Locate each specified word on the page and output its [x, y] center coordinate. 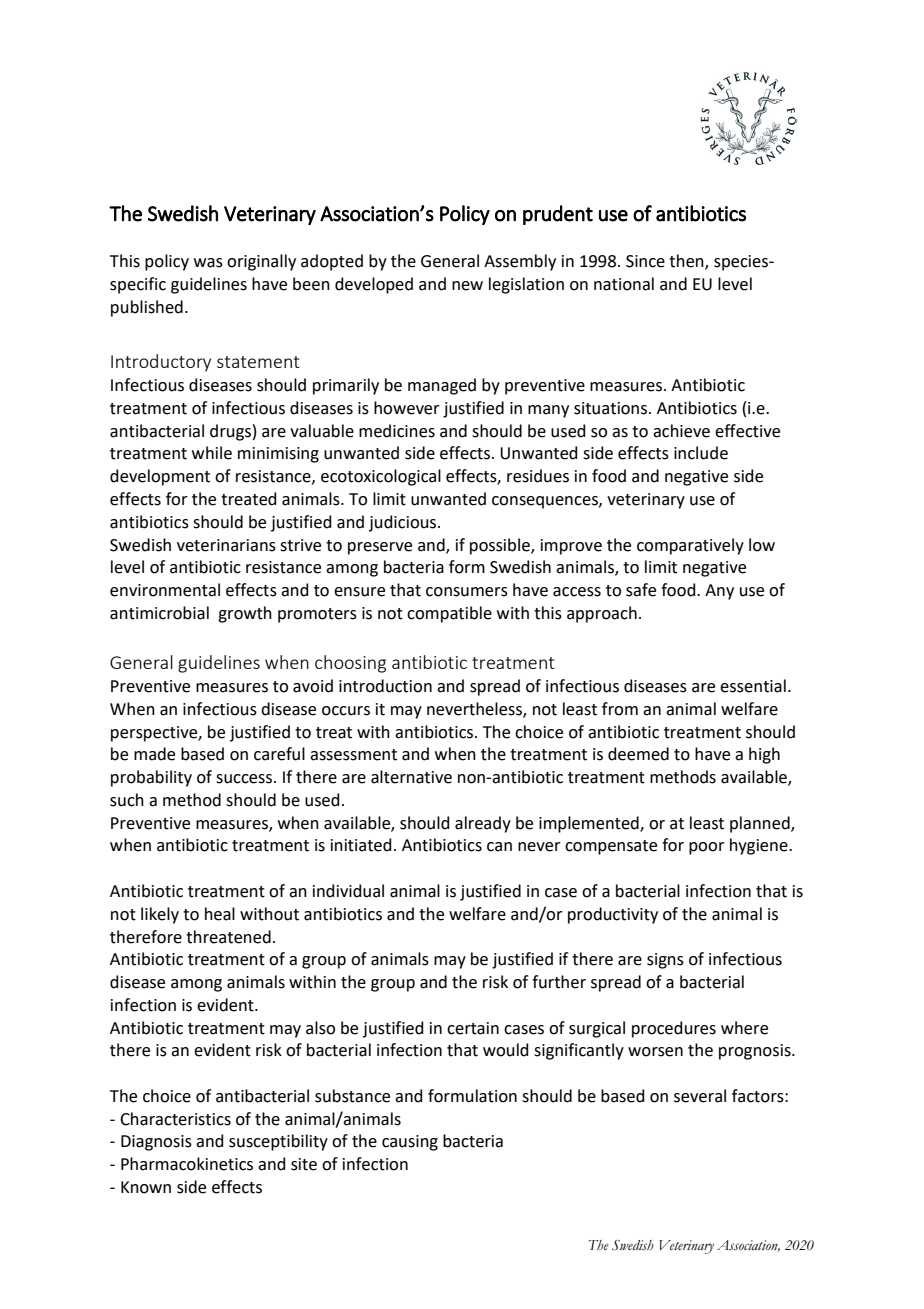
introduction [385, 686]
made [154, 754]
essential [753, 686]
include [701, 453]
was [208, 263]
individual [348, 891]
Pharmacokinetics [187, 1164]
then [687, 262]
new [467, 286]
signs [665, 961]
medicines [397, 431]
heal [220, 914]
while [212, 453]
